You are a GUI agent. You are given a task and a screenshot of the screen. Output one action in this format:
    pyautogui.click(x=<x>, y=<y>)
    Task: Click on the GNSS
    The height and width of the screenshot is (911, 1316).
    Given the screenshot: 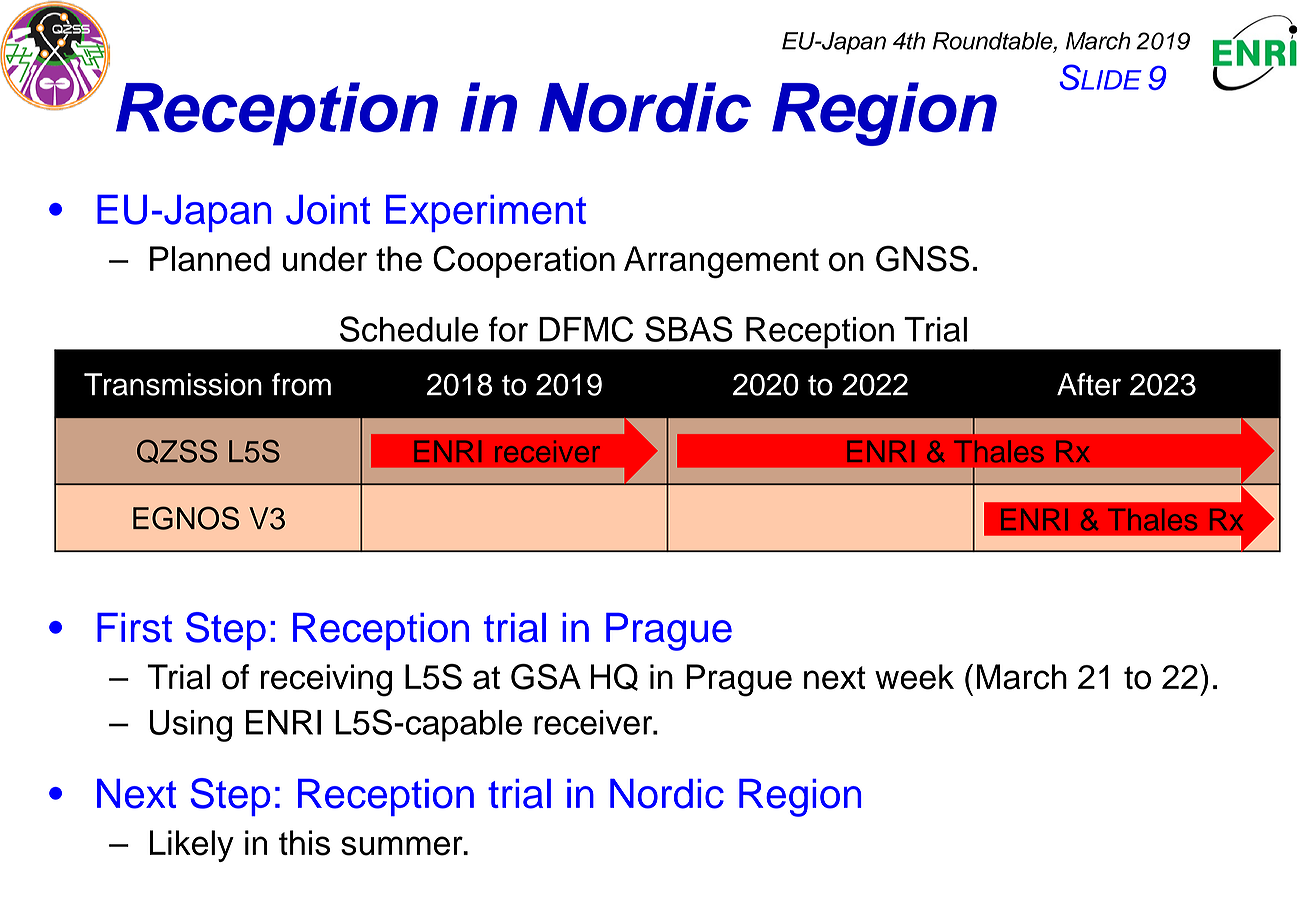 What is the action you would take?
    pyautogui.click(x=922, y=258)
